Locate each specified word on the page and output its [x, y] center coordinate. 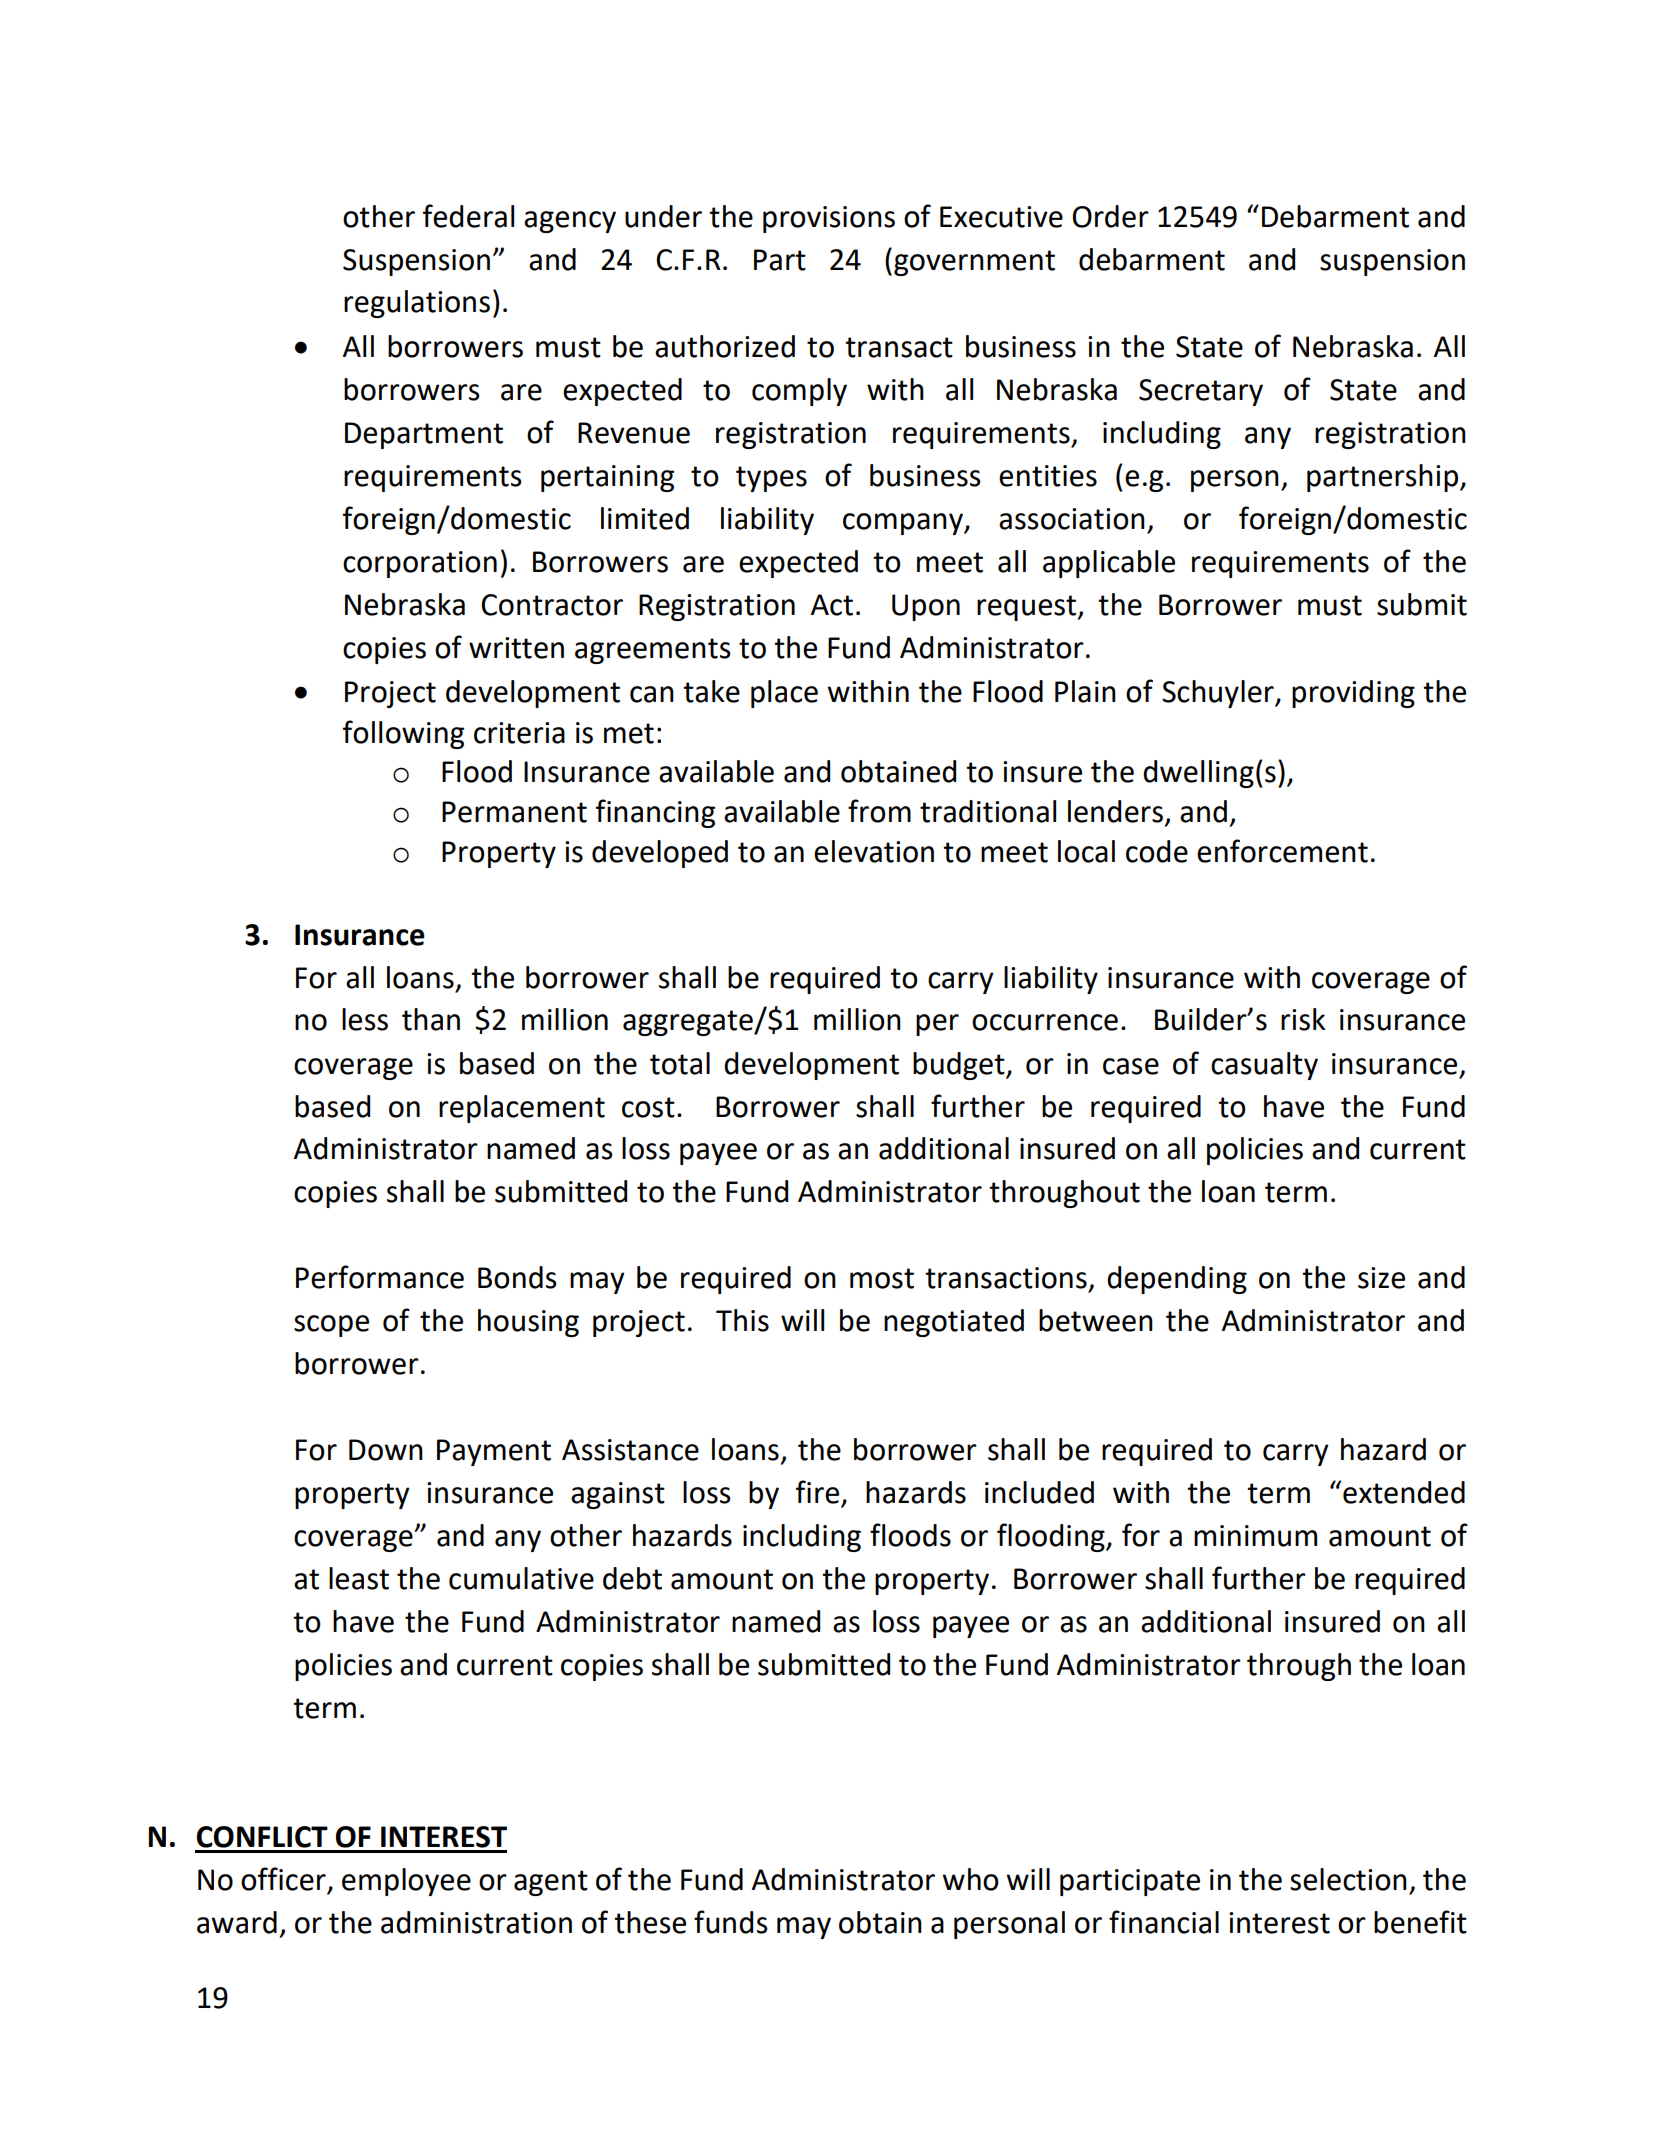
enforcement [1282, 851]
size [1381, 1278]
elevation [874, 851]
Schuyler [1219, 694]
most [882, 1278]
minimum [1255, 1536]
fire [819, 1493]
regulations [417, 304]
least [359, 1578]
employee [406, 1882]
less [365, 1019]
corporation [420, 564]
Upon [926, 607]
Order [1110, 216]
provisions [829, 219]
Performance [380, 1277]
